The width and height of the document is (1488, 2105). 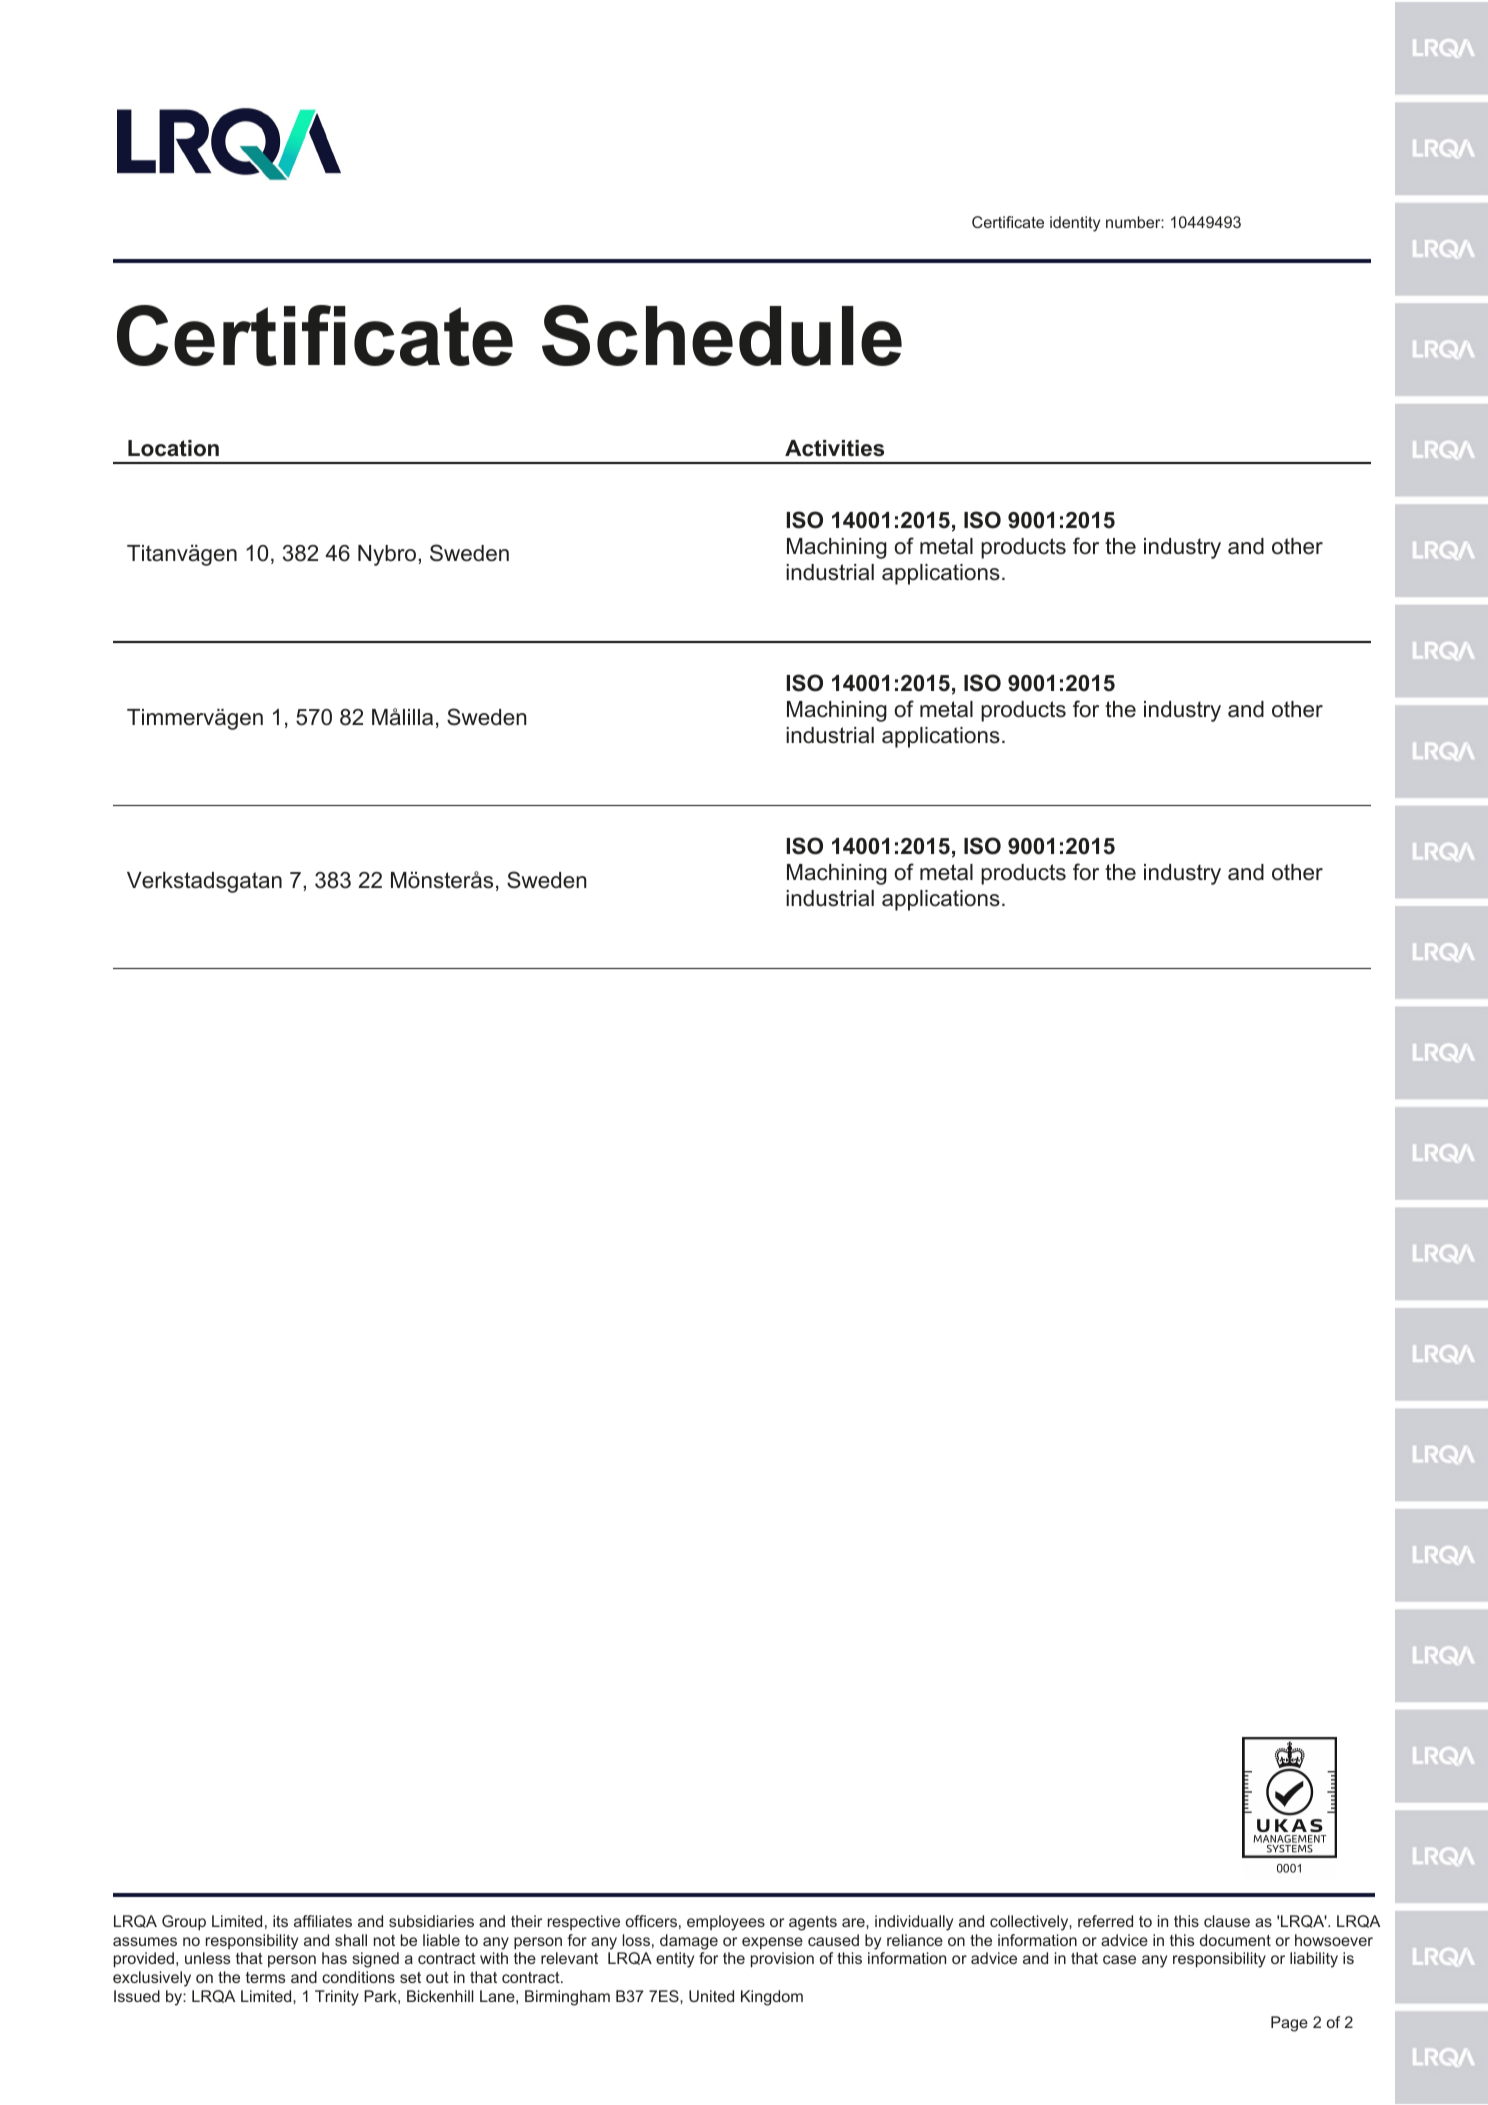 I want to click on terms, so click(x=265, y=1977).
